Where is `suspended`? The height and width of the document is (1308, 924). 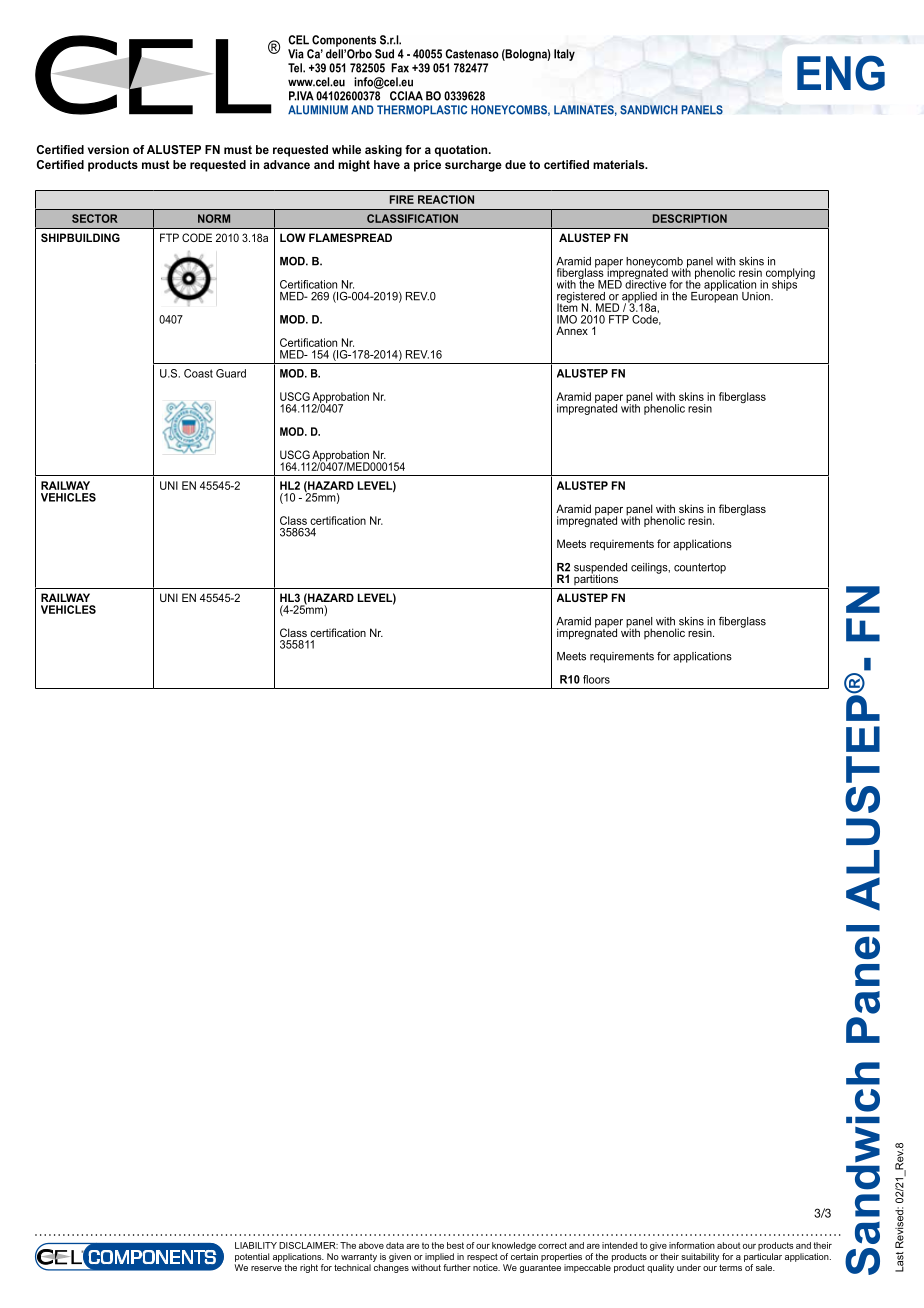
suspended is located at coordinates (600, 569).
